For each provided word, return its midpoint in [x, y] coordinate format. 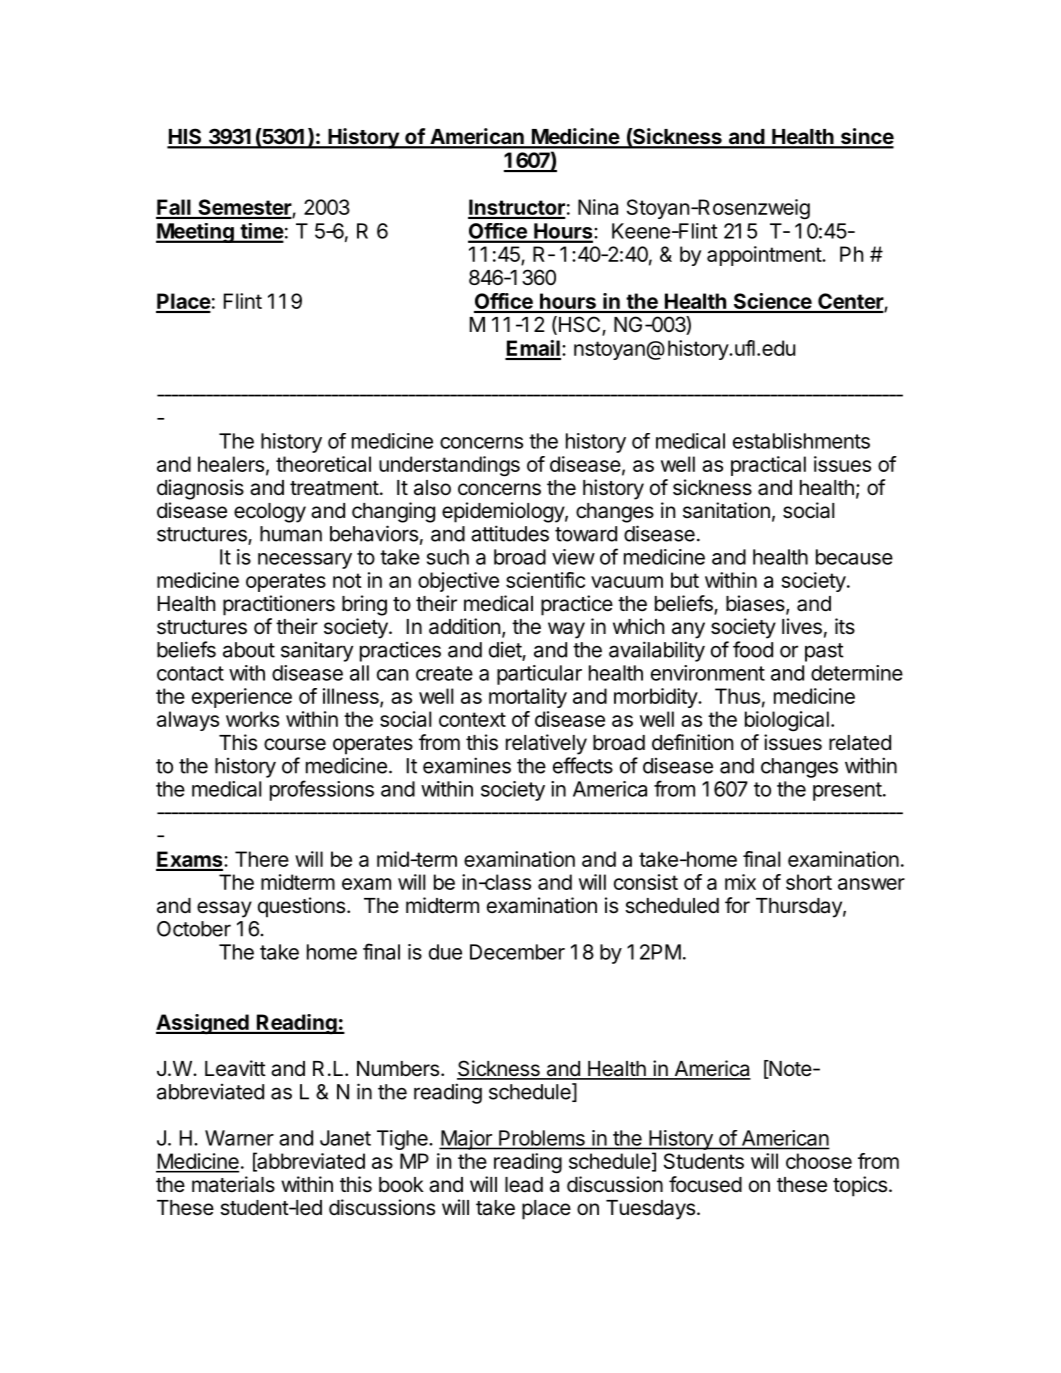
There [262, 859]
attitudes [510, 533]
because [854, 557]
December [517, 952]
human [291, 534]
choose [819, 1161]
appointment [765, 256]
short [809, 882]
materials [233, 1184]
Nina [598, 207]
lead [524, 1185]
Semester [244, 208]
